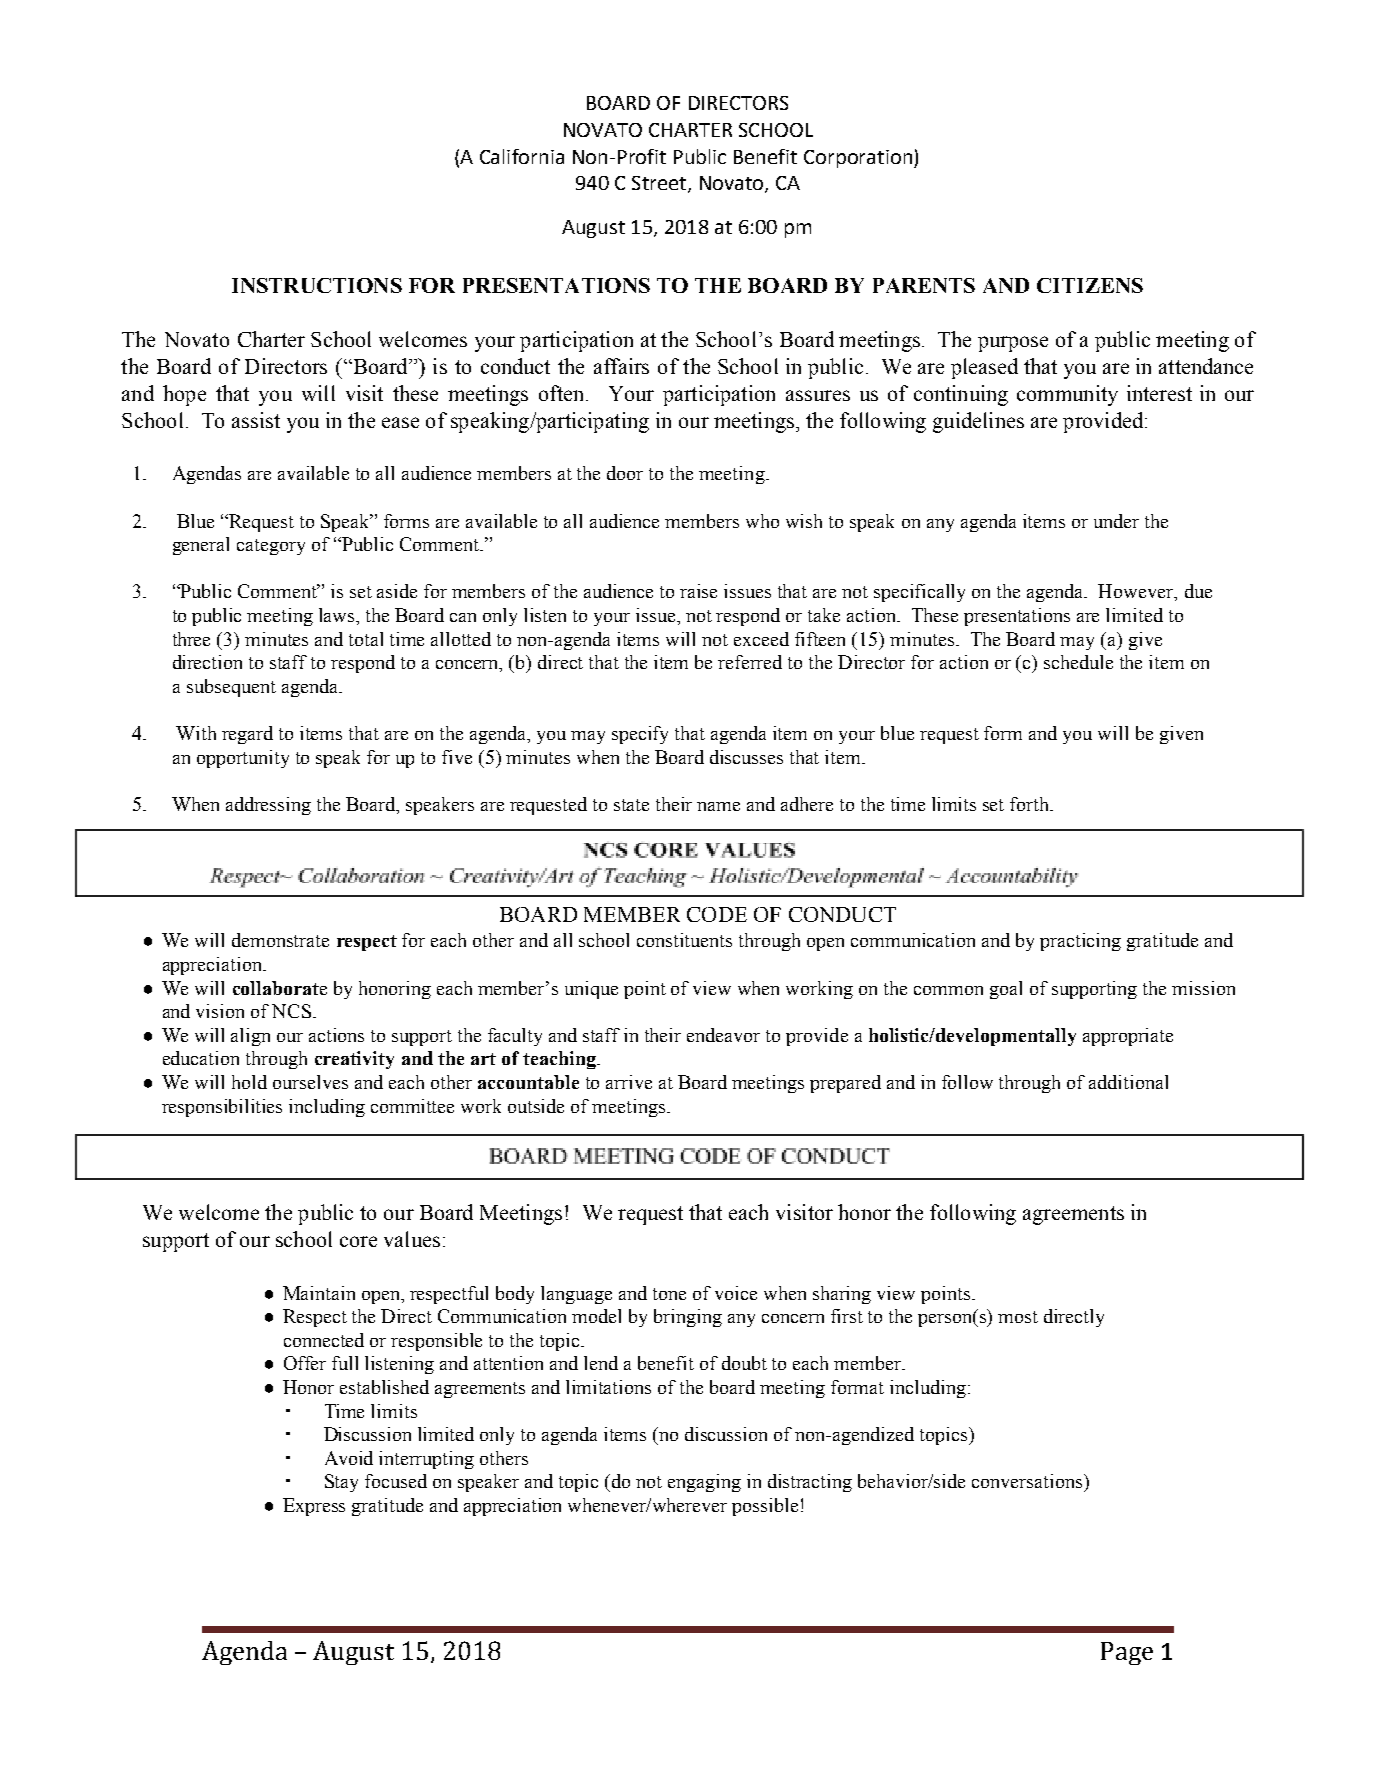 This screenshot has width=1376, height=1780. Describe the element at coordinates (280, 940) in the screenshot. I see `demonstrate` at that location.
